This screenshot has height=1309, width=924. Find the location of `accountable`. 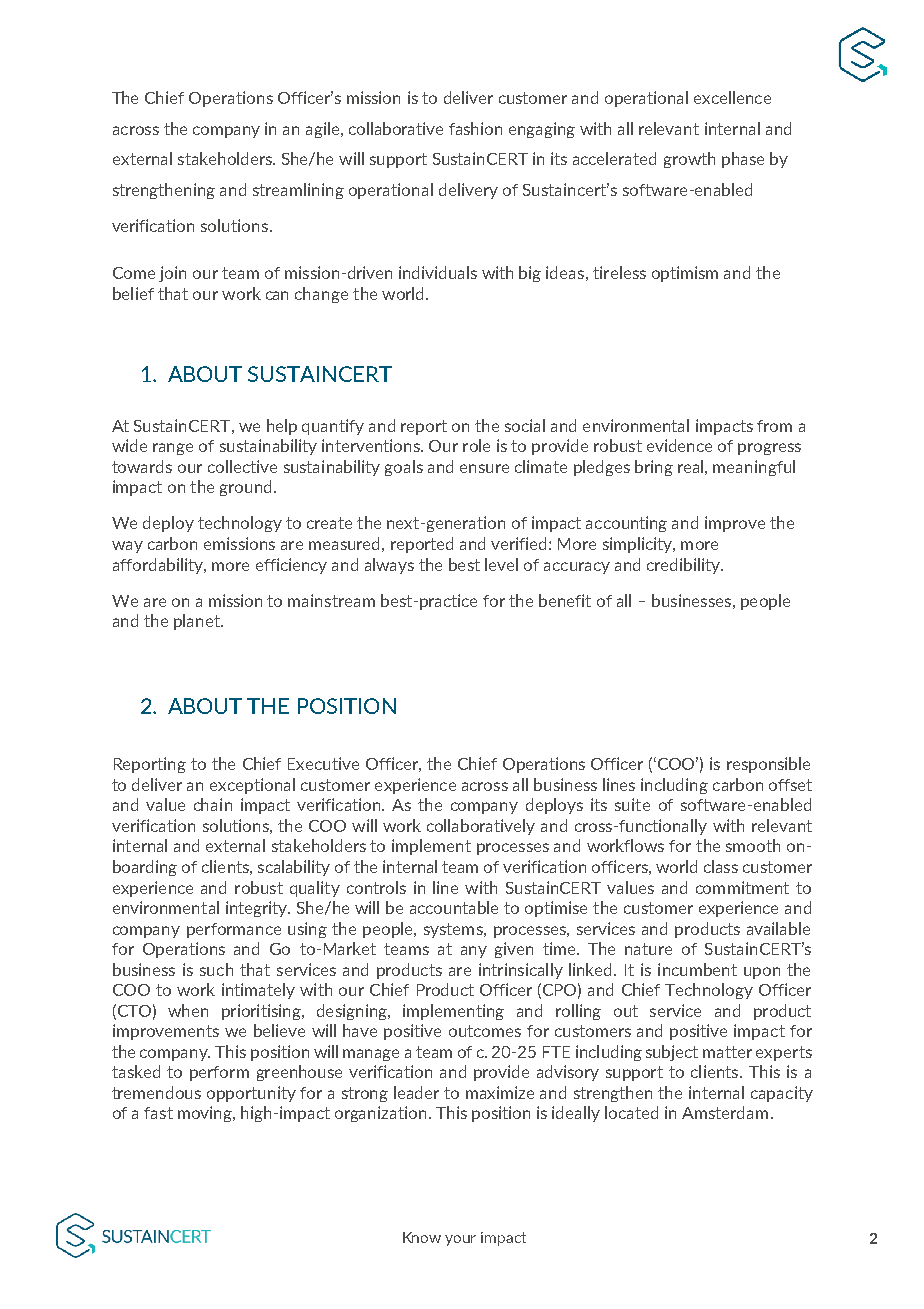

accountable is located at coordinates (454, 907).
